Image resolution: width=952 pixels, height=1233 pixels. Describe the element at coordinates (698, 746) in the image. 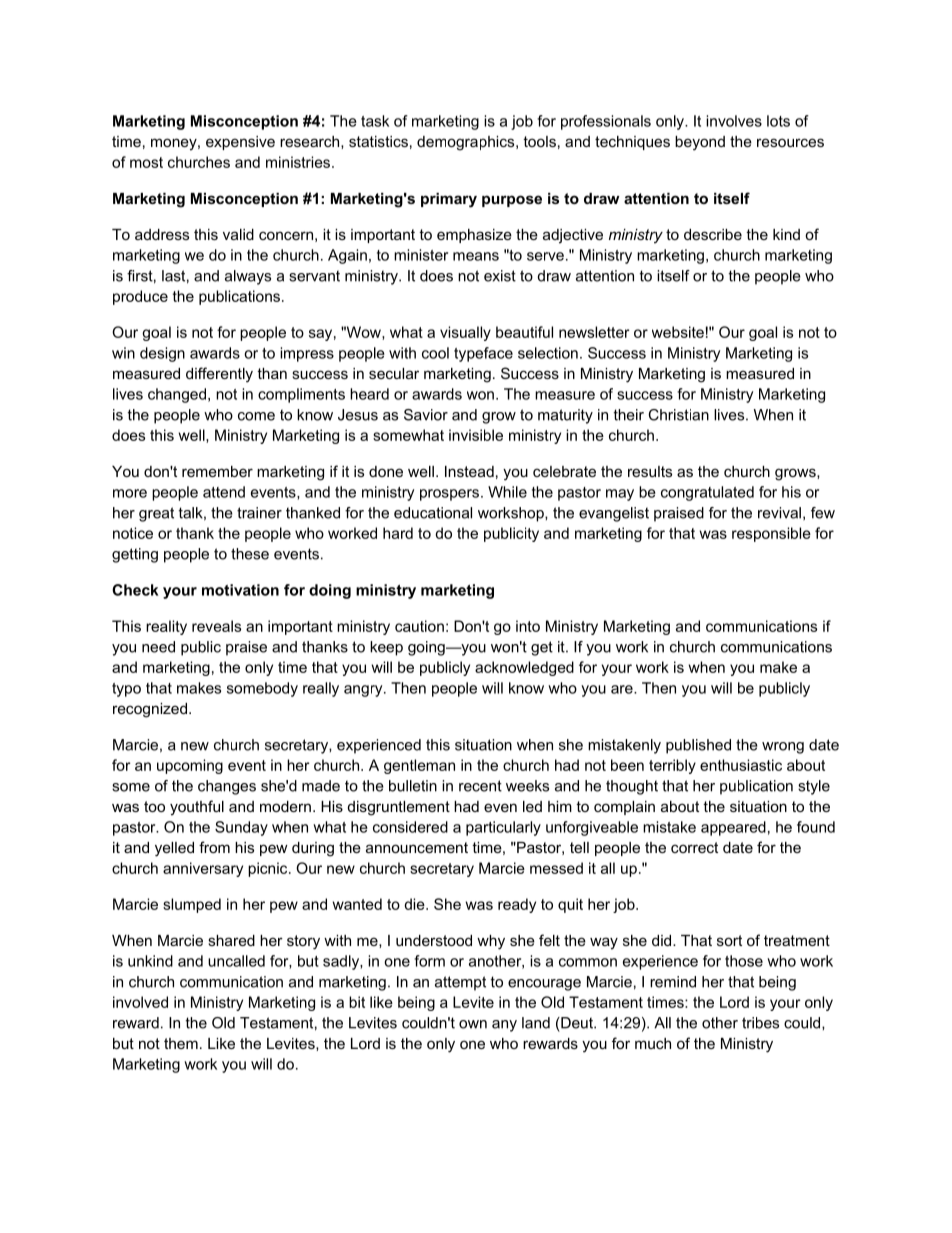

I see `published` at that location.
